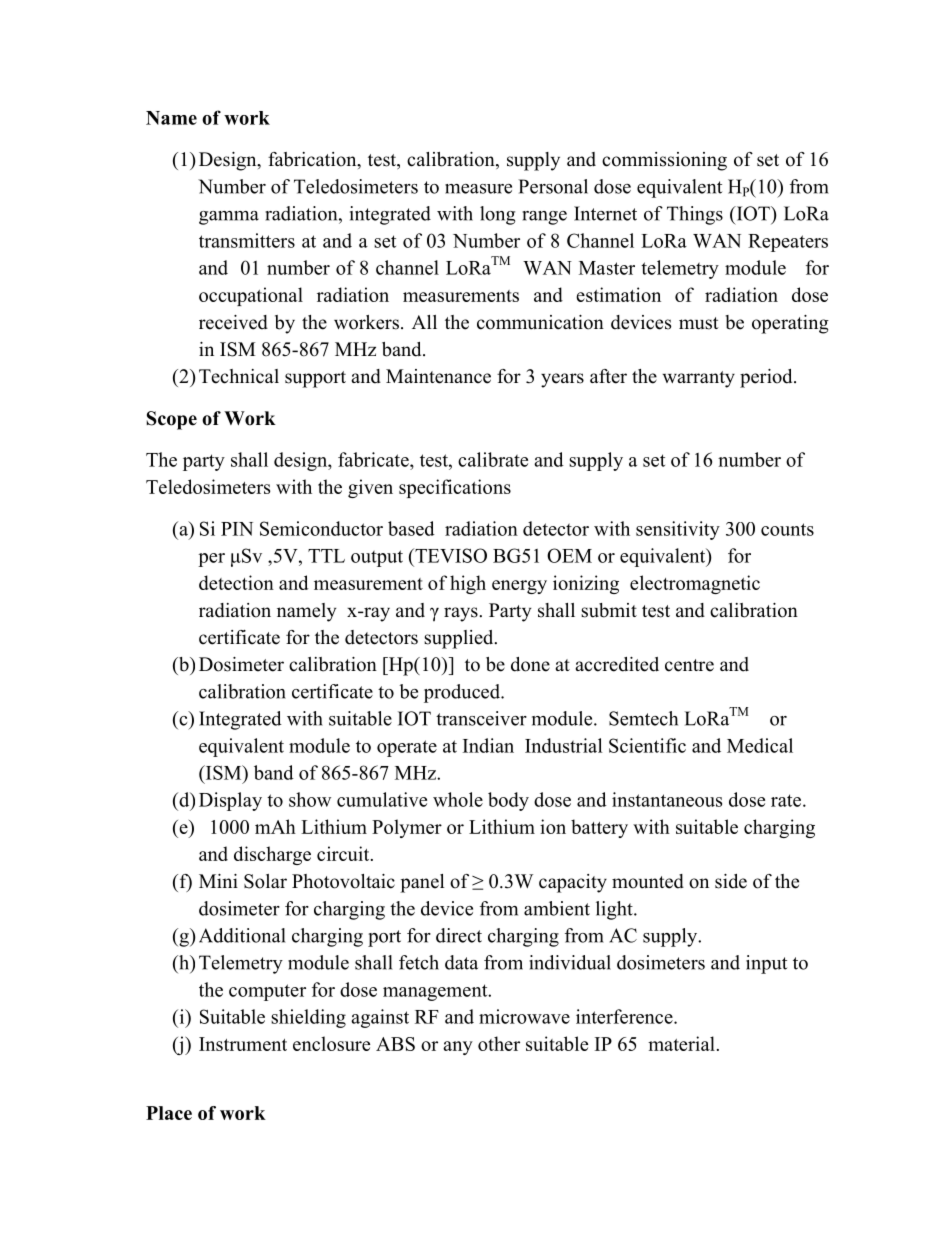 This screenshot has width=952, height=1233. I want to click on Instrument, so click(243, 1044).
